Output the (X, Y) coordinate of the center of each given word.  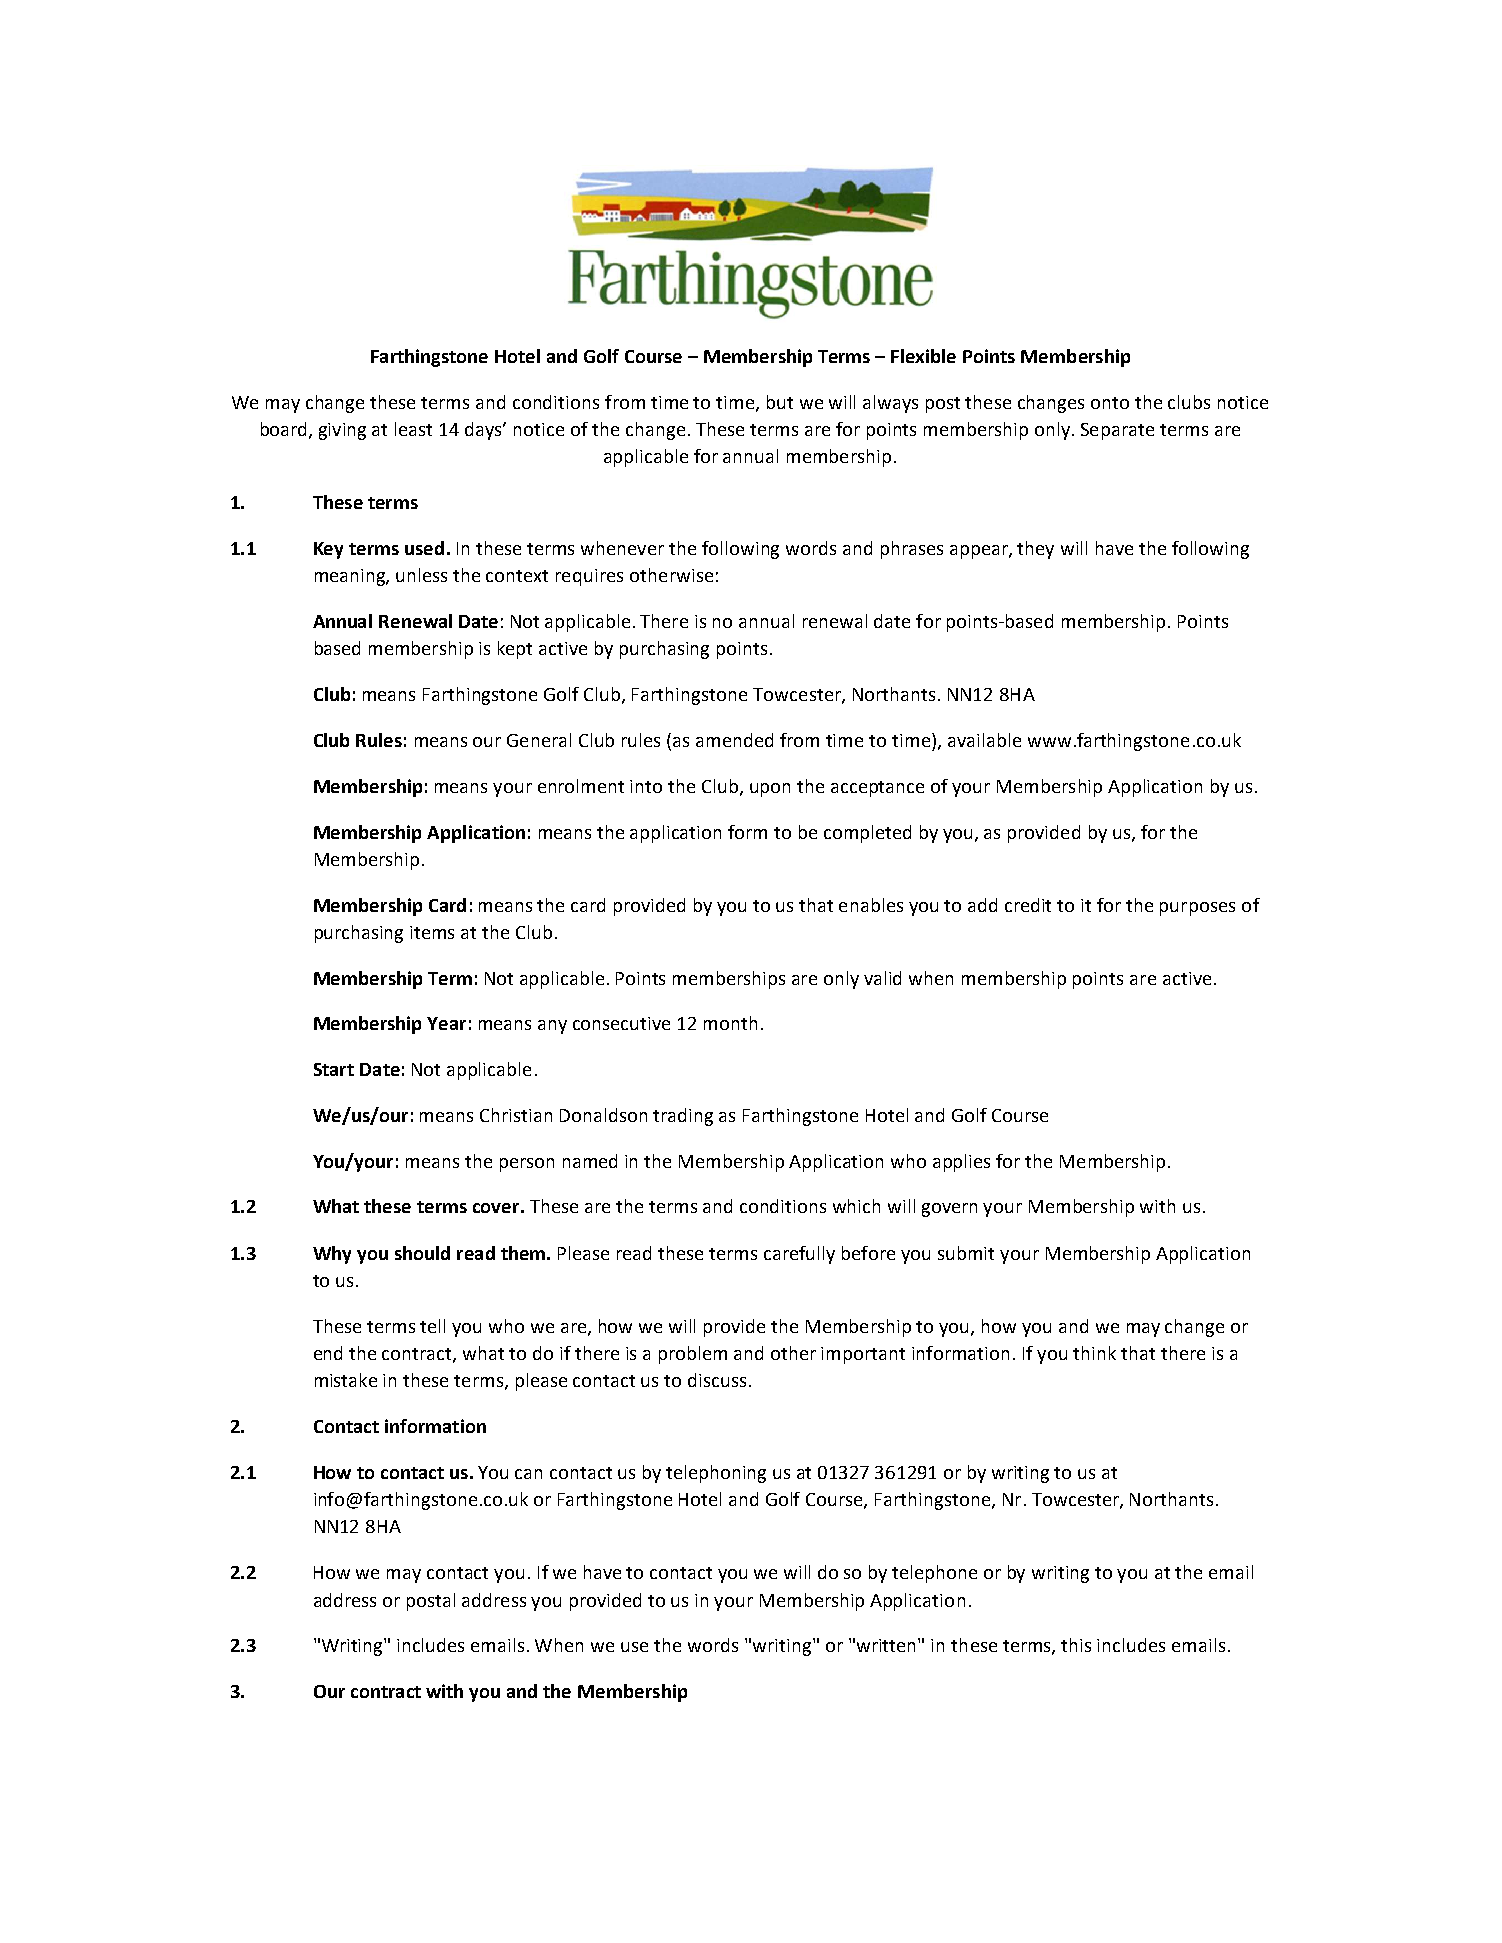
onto (1110, 403)
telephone (934, 1574)
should (422, 1253)
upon (770, 790)
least (413, 429)
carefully (799, 1255)
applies (961, 1163)
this (1076, 1645)
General (539, 740)
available (984, 740)
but (780, 402)
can (528, 1474)
